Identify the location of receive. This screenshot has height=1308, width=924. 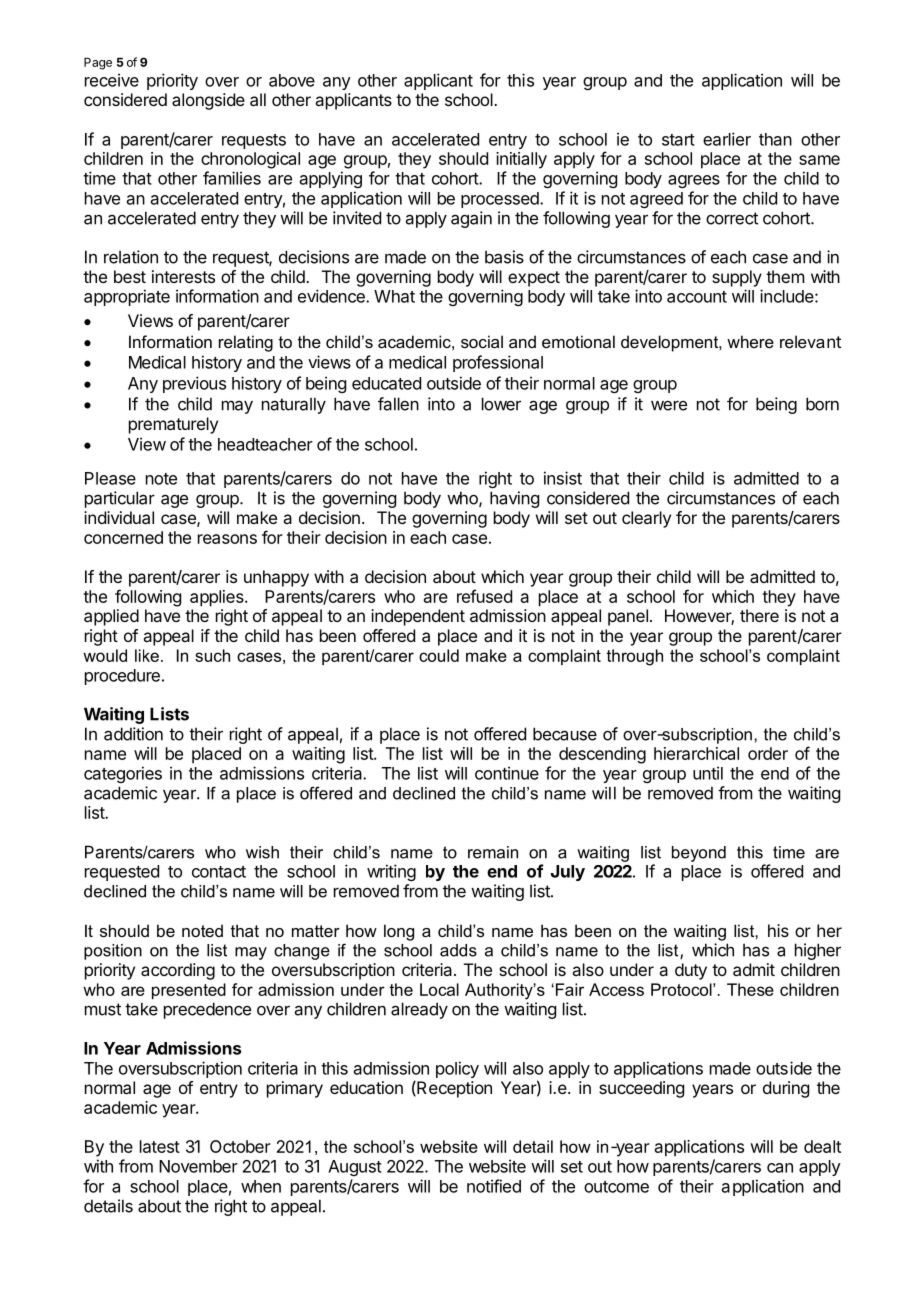
(112, 80).
